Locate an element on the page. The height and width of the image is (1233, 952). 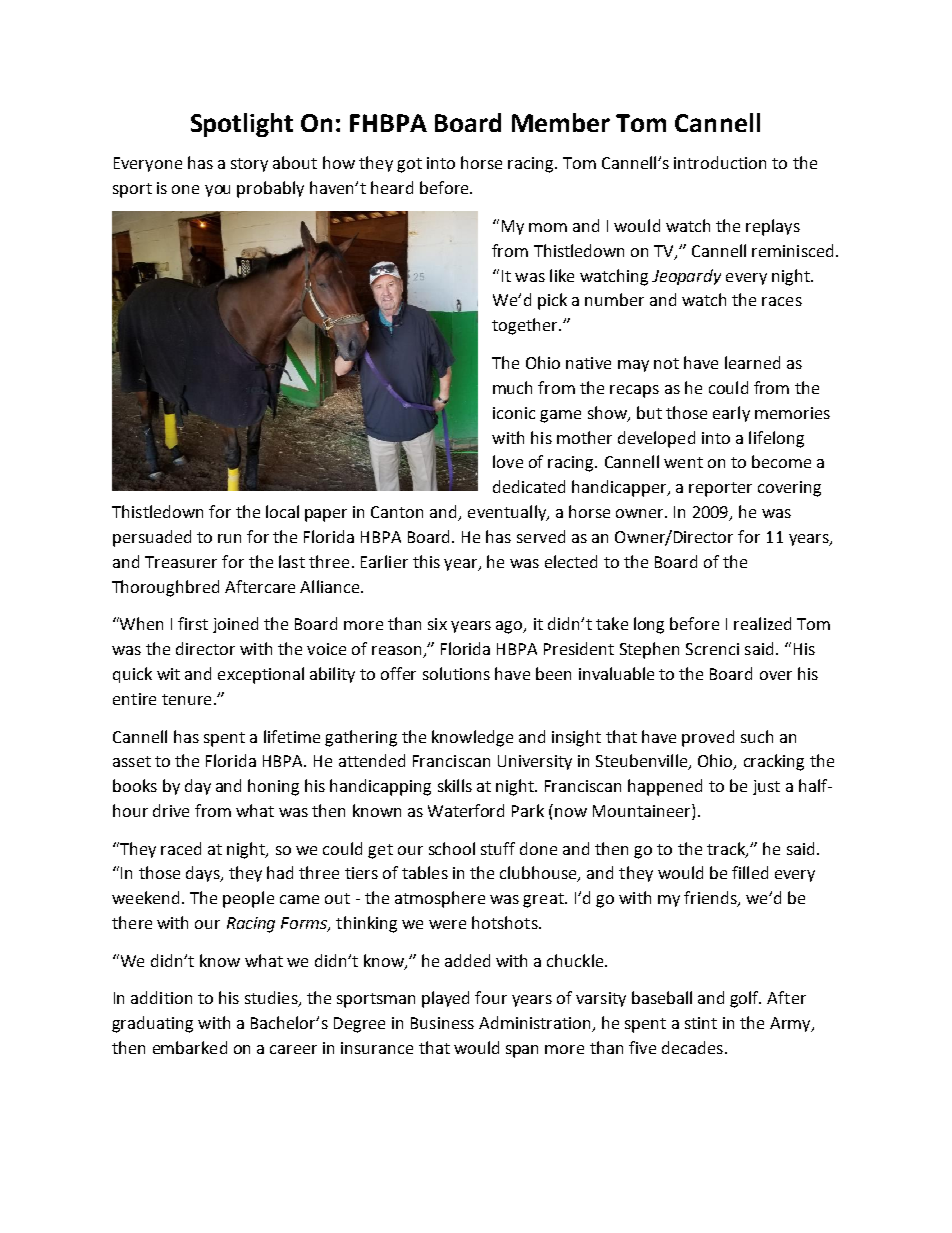
story is located at coordinates (249, 165).
